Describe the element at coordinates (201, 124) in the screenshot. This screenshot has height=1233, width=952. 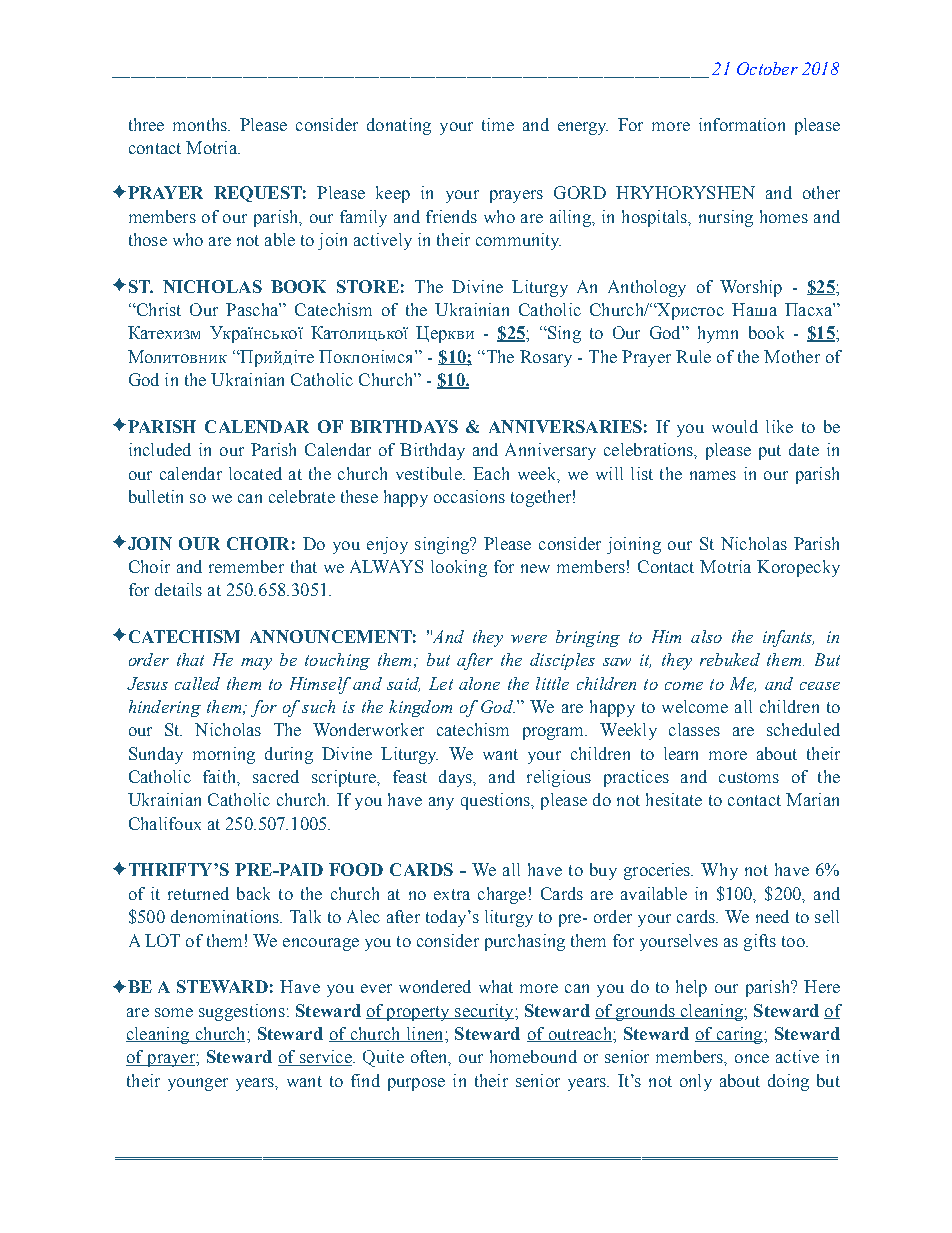
I see `months` at that location.
